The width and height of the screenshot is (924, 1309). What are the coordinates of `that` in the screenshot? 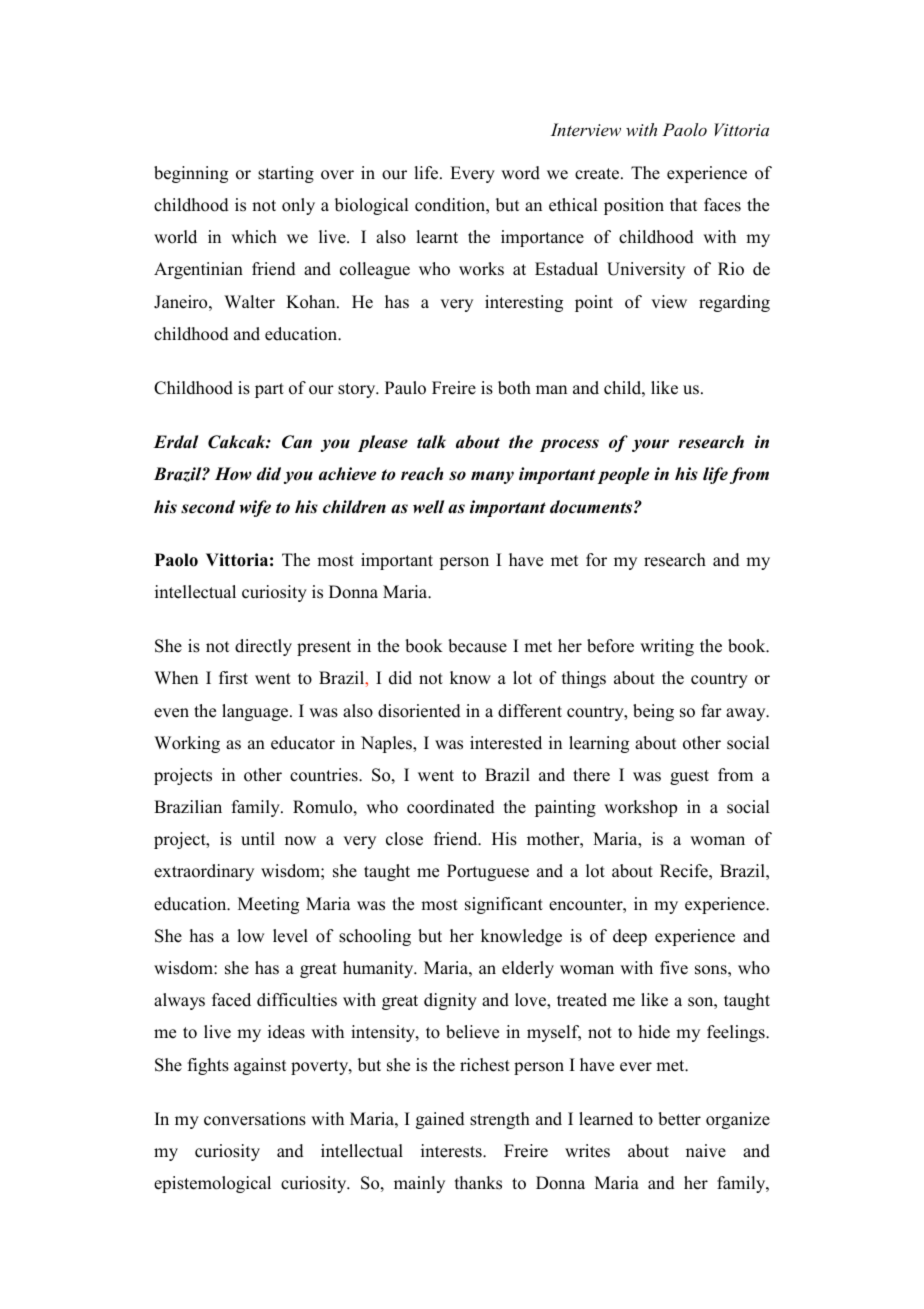 It's located at (683, 204).
